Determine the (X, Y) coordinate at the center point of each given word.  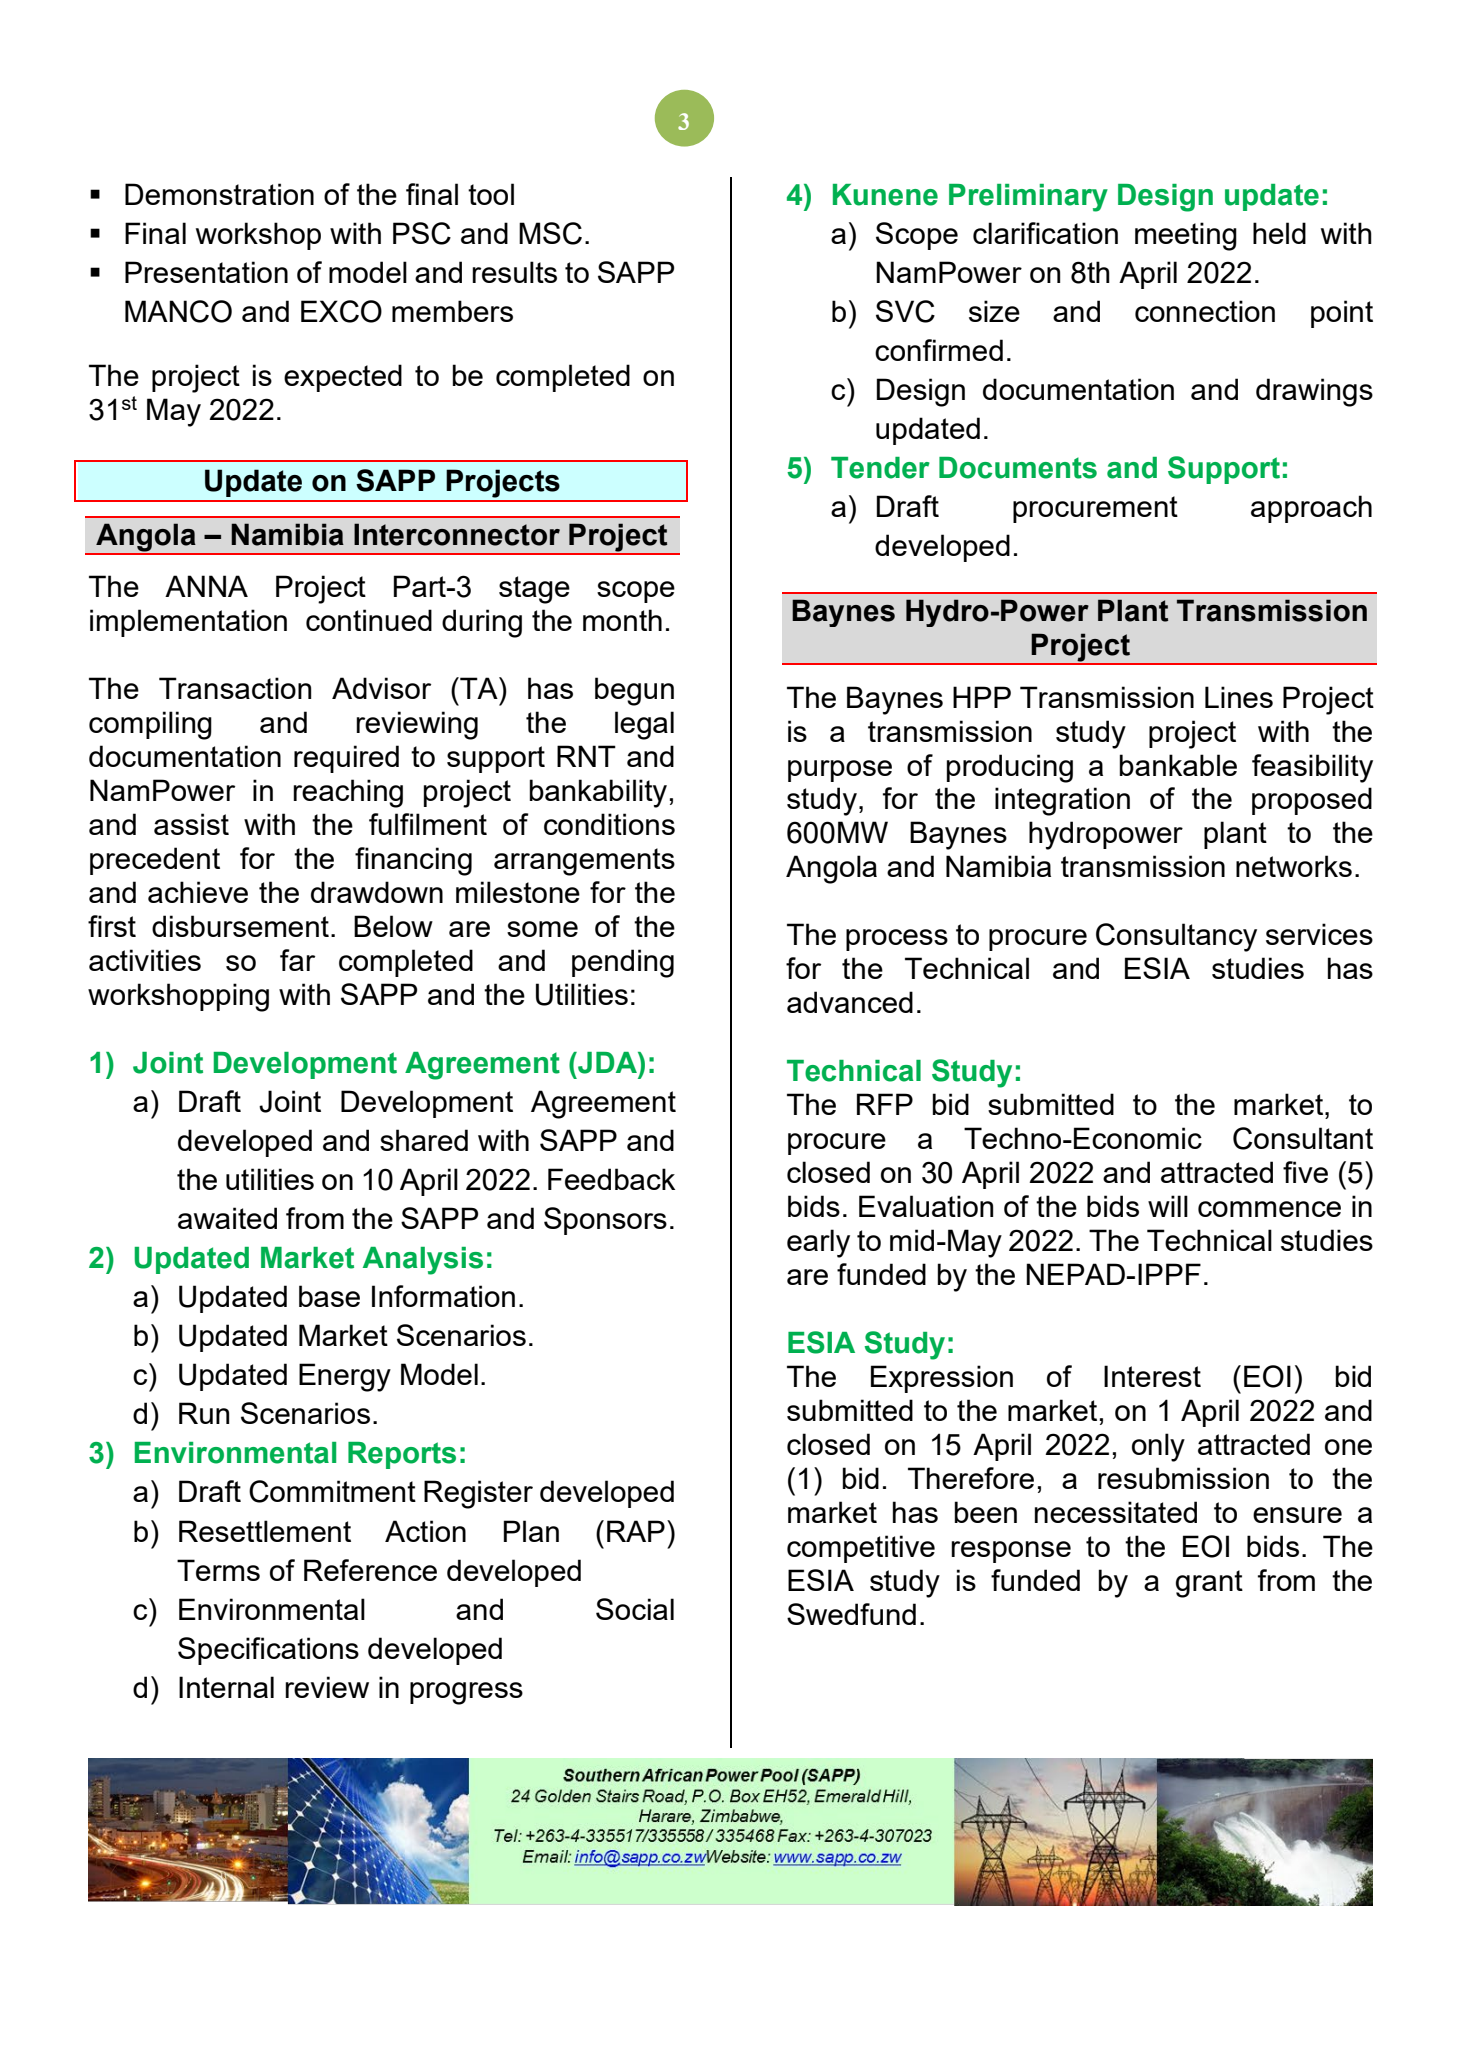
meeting (1186, 236)
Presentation (206, 272)
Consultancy (1176, 937)
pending (623, 963)
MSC (550, 233)
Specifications (268, 1651)
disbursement (240, 926)
